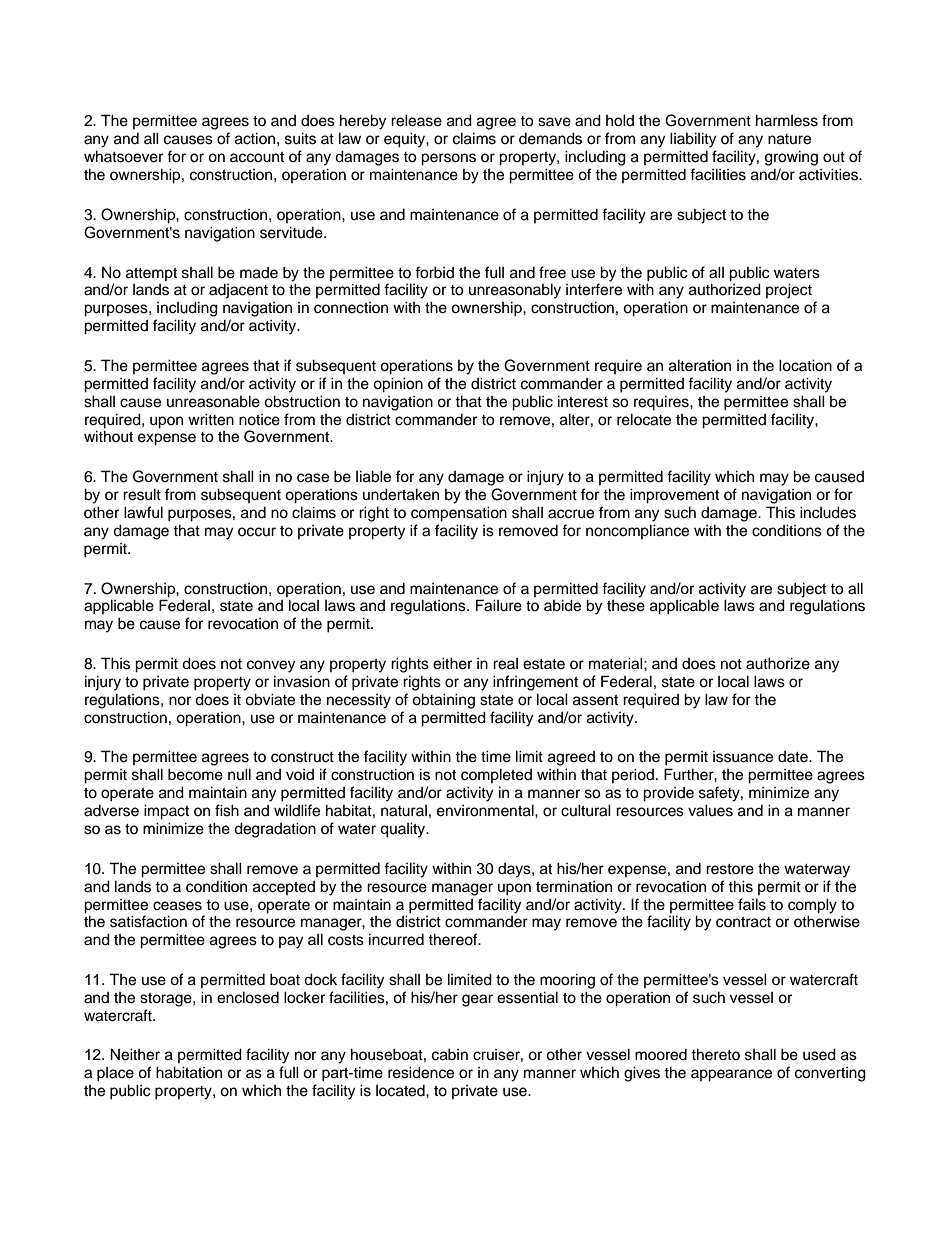 This image has height=1233, width=952. I want to click on nature, so click(789, 139).
